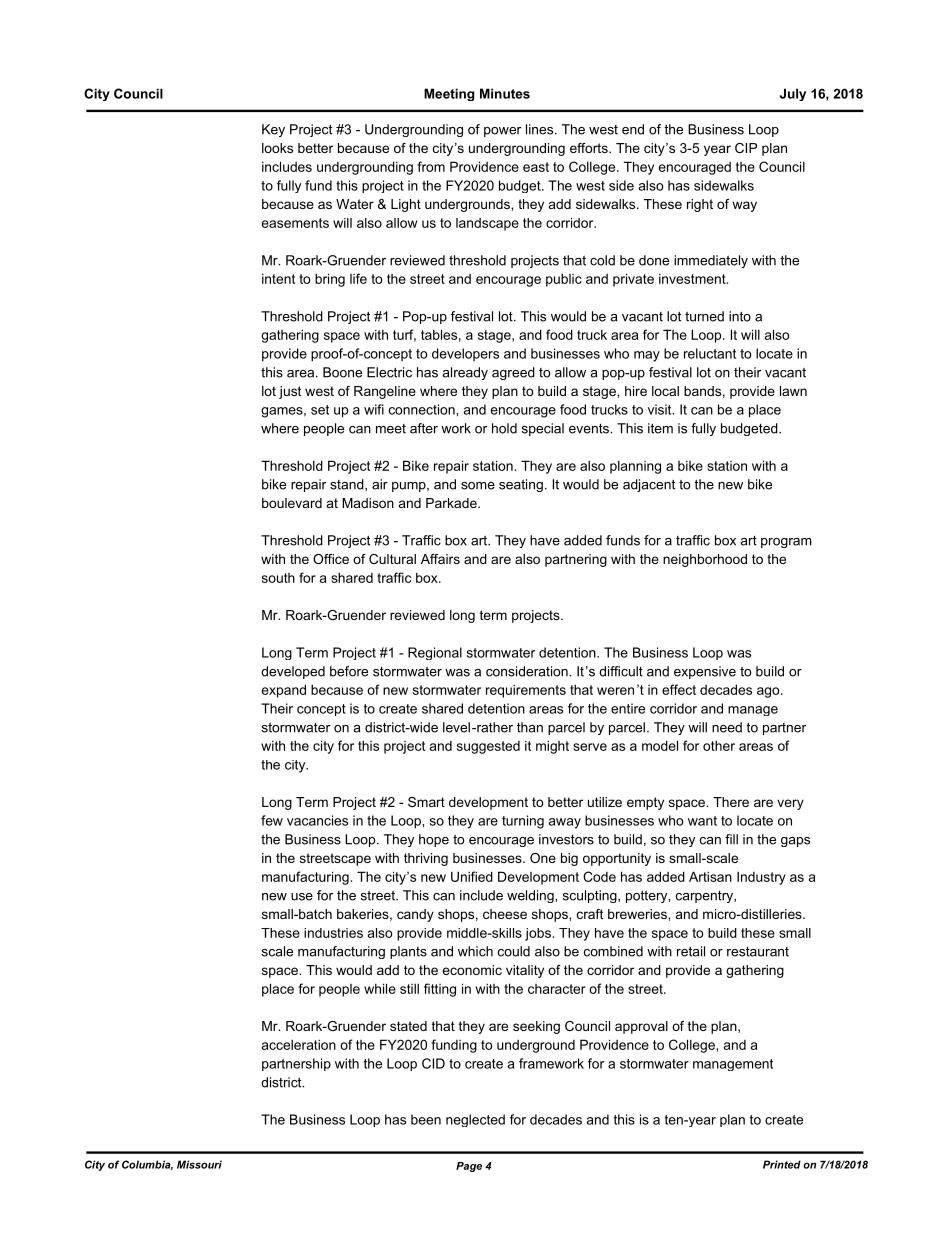 The width and height of the page is (952, 1233). I want to click on some, so click(478, 486).
